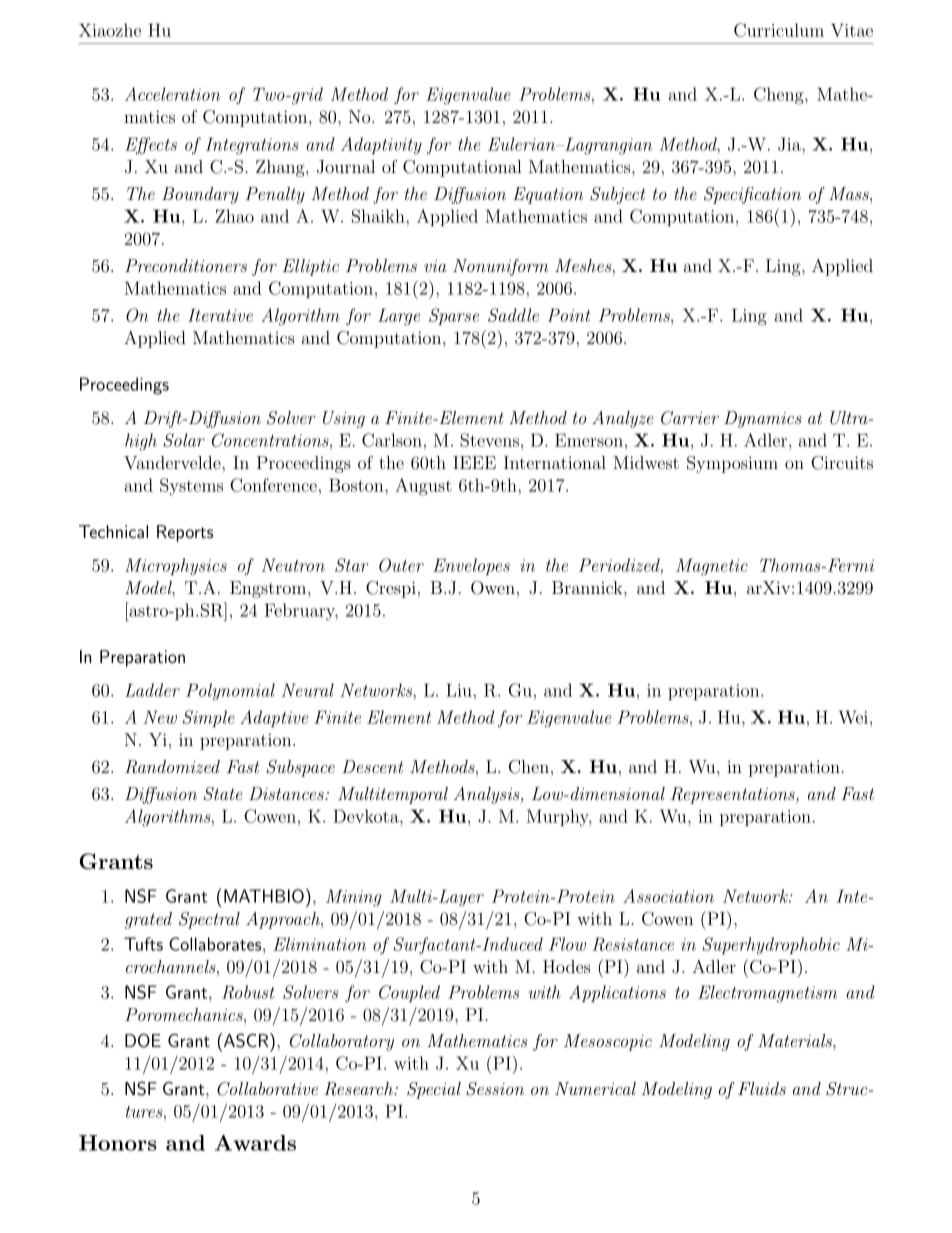  Describe the element at coordinates (763, 419) in the screenshot. I see `Dynamics` at that location.
